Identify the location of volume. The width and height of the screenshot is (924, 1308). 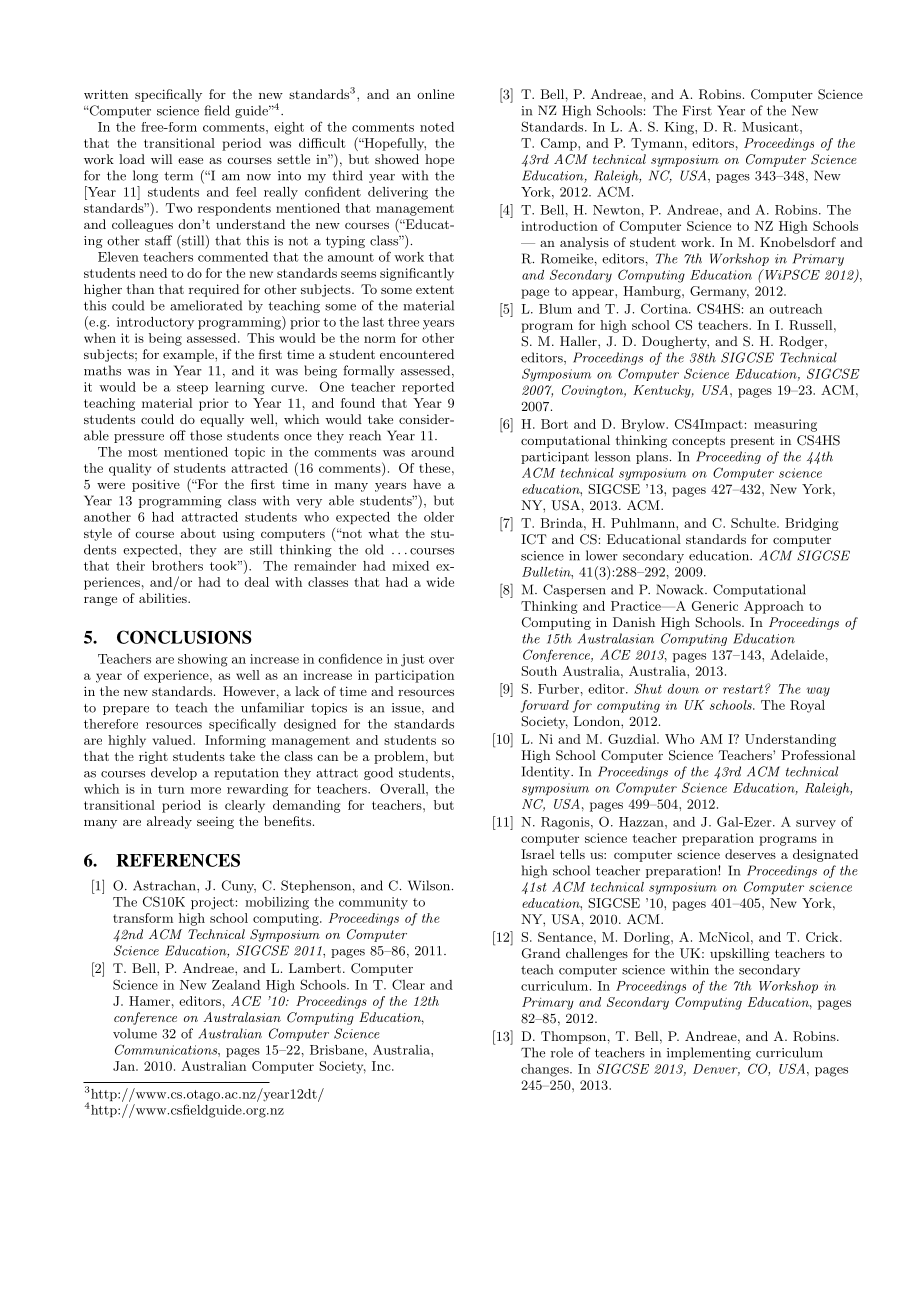
(135, 1033).
